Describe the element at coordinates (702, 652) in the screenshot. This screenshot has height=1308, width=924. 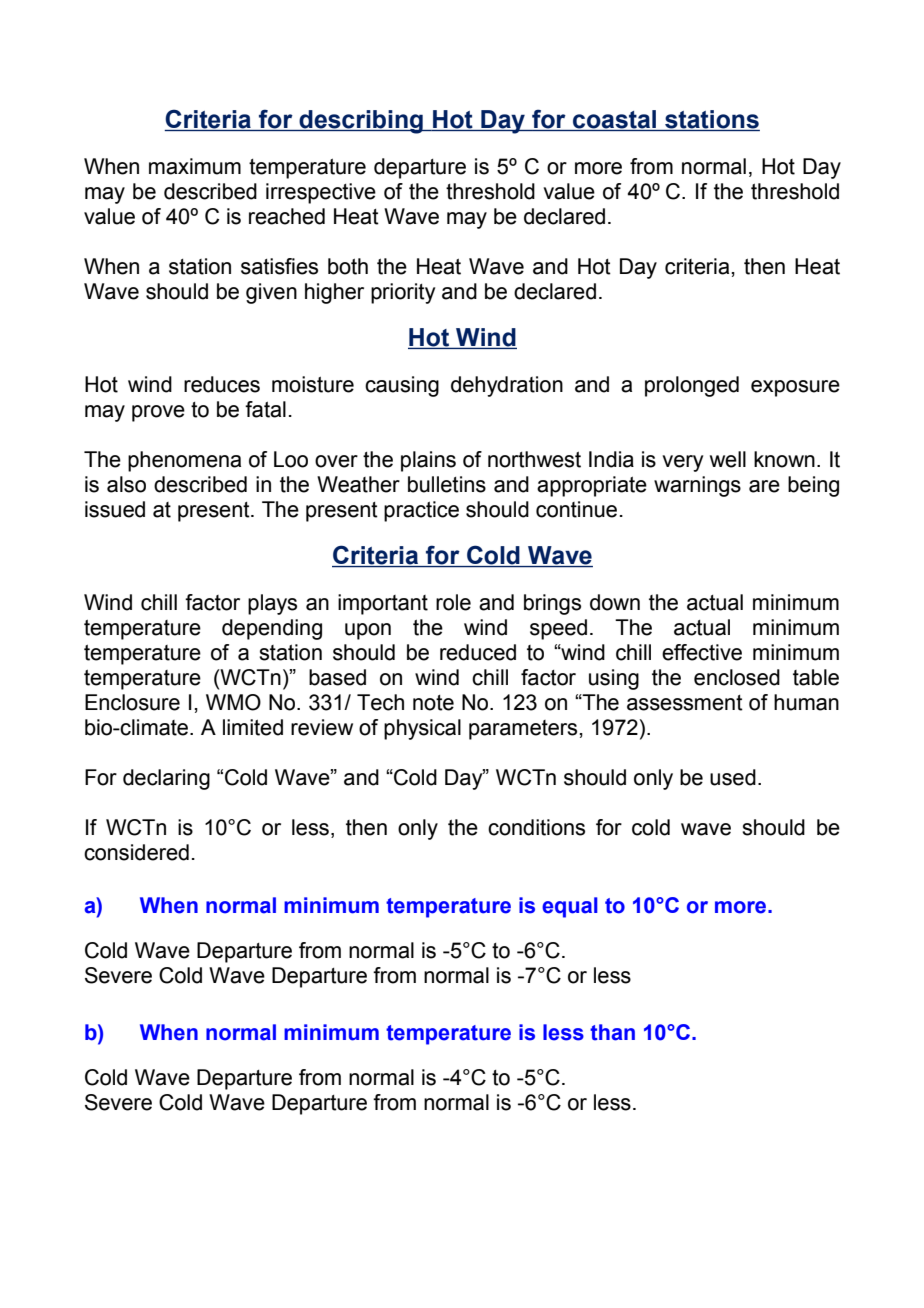
I see `effective` at that location.
